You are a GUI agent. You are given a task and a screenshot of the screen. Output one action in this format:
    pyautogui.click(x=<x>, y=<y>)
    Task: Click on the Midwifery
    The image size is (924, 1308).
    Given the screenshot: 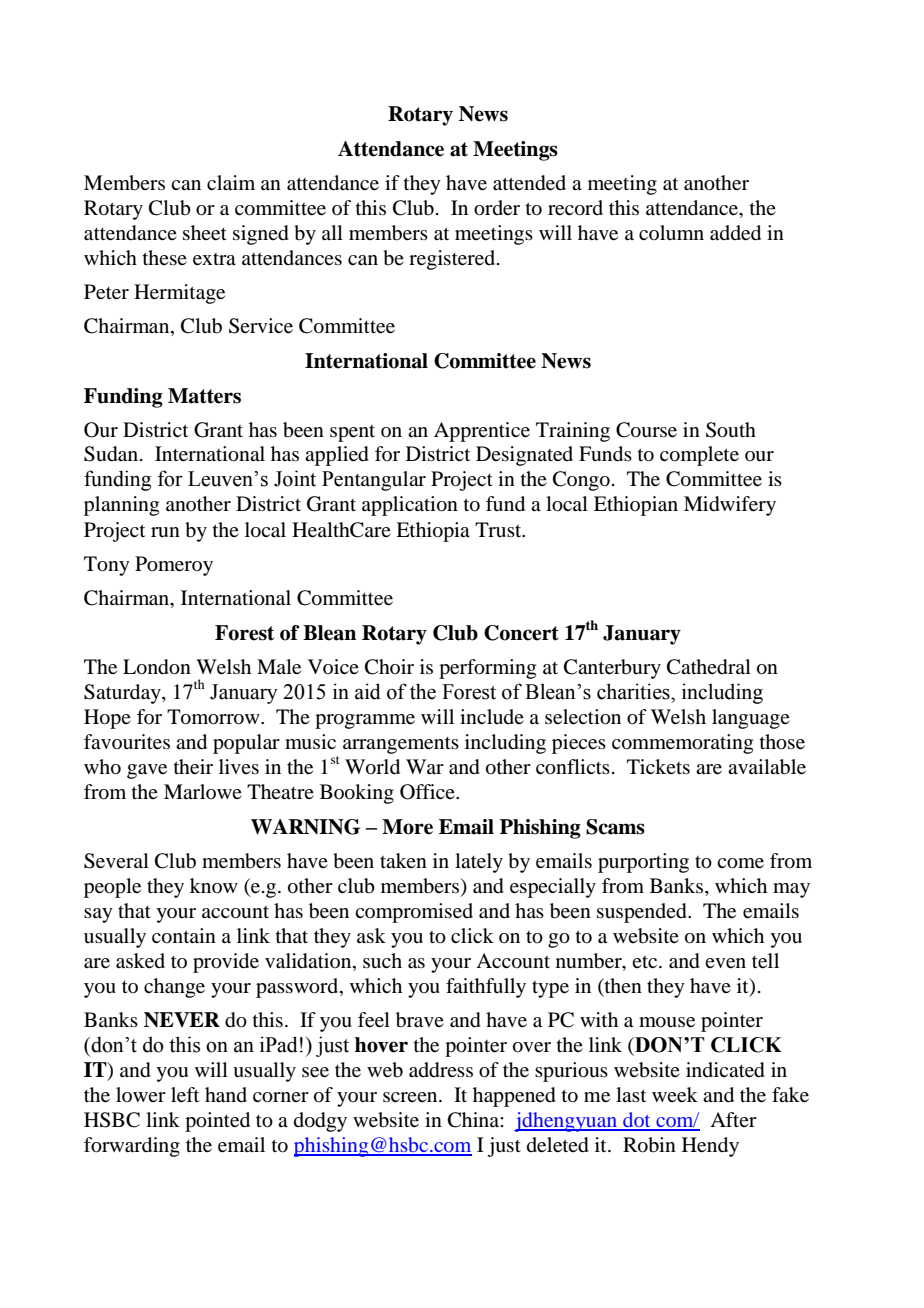 What is the action you would take?
    pyautogui.click(x=730, y=506)
